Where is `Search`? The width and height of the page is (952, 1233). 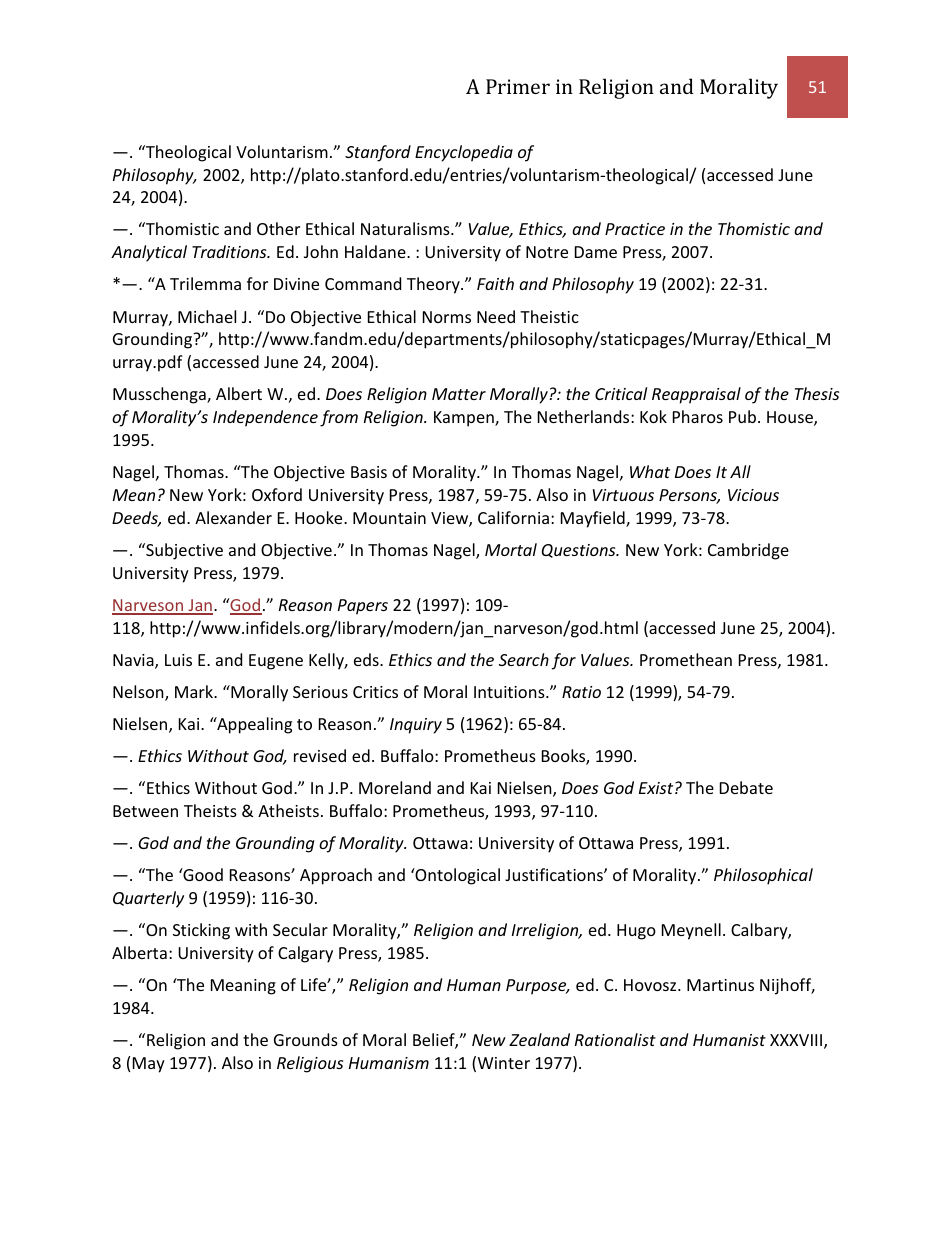
Search is located at coordinates (524, 659).
